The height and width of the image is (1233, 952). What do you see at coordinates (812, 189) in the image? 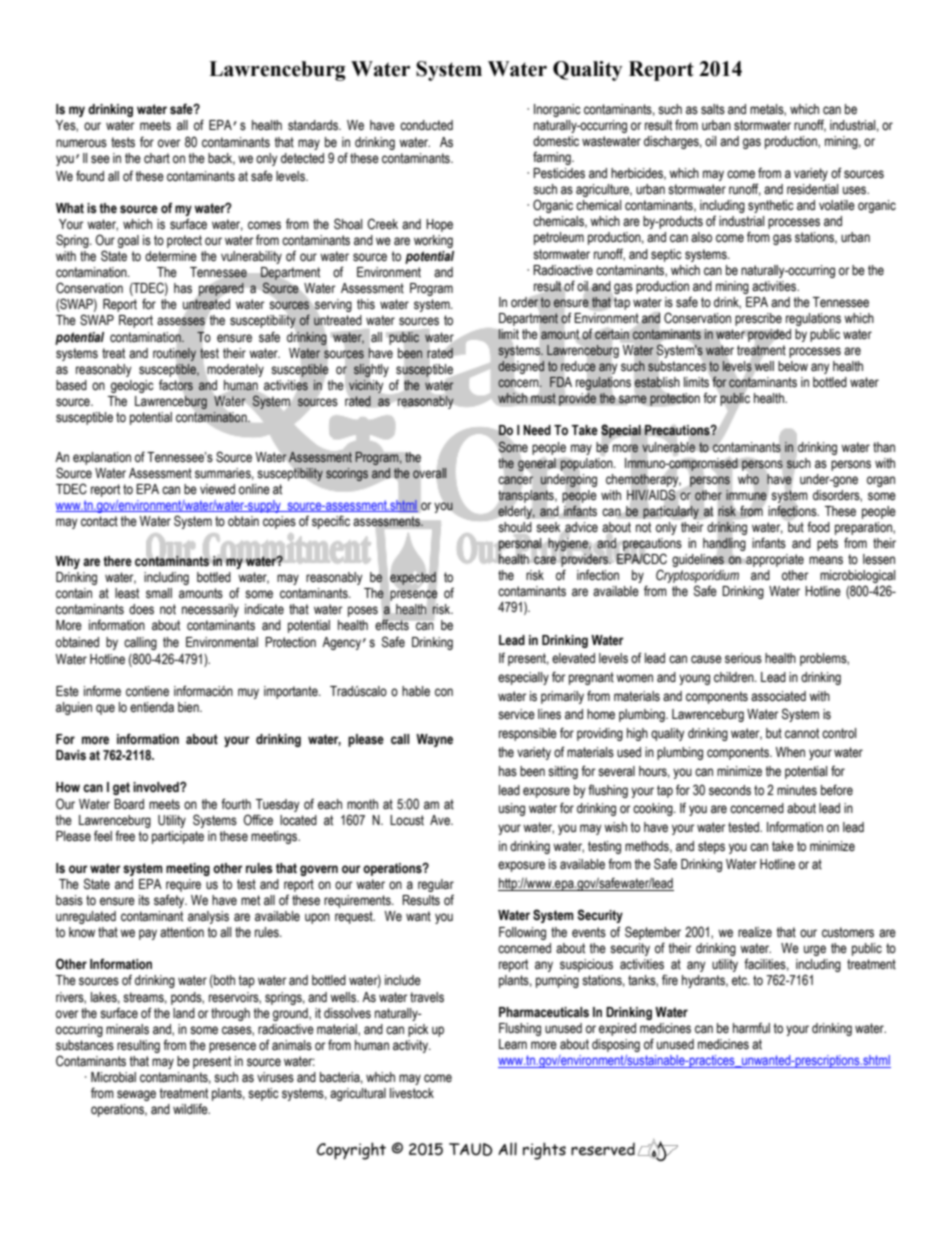
I see `residential` at bounding box center [812, 189].
